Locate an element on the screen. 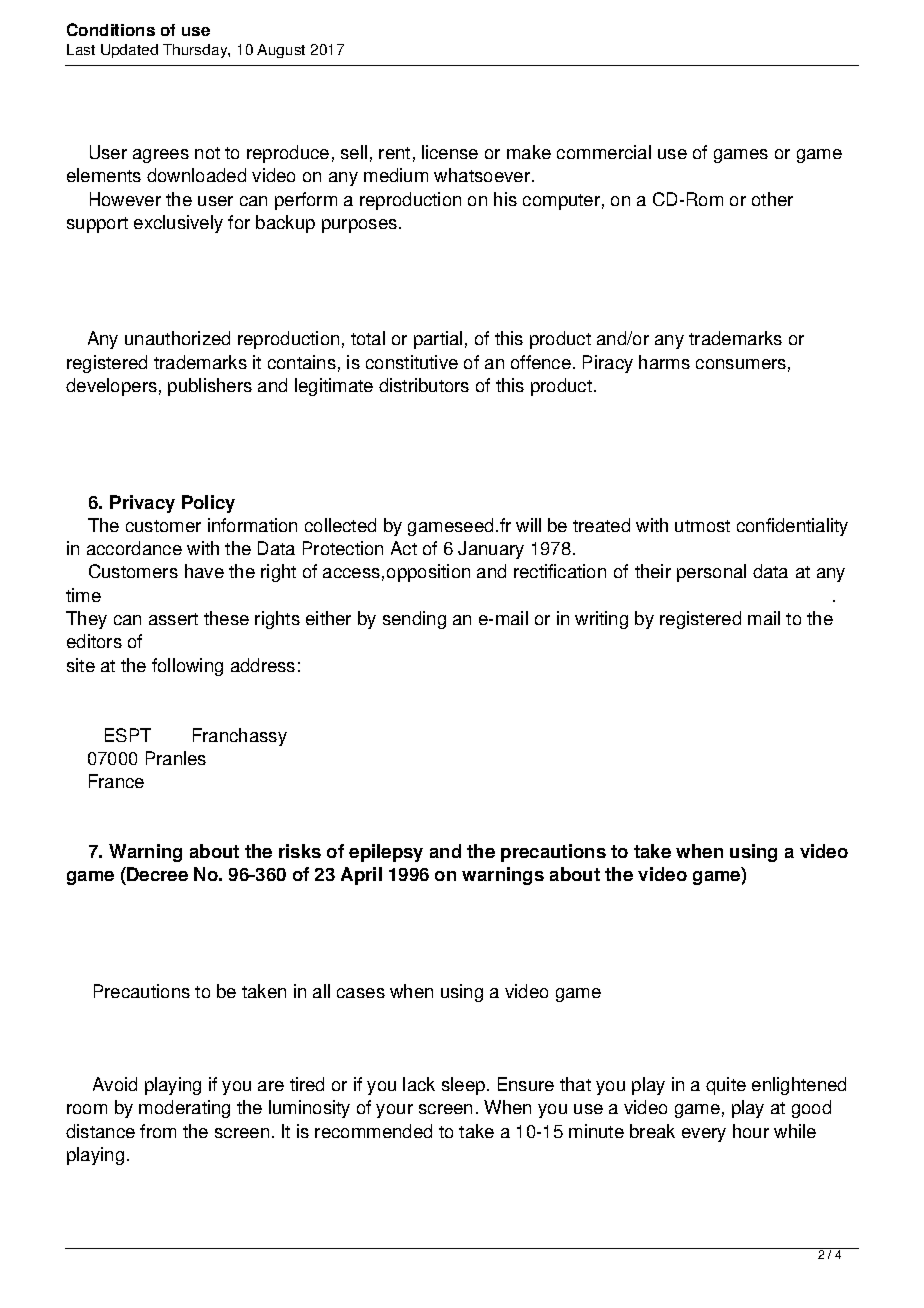 The image size is (924, 1308). Decree is located at coordinates (156, 876).
